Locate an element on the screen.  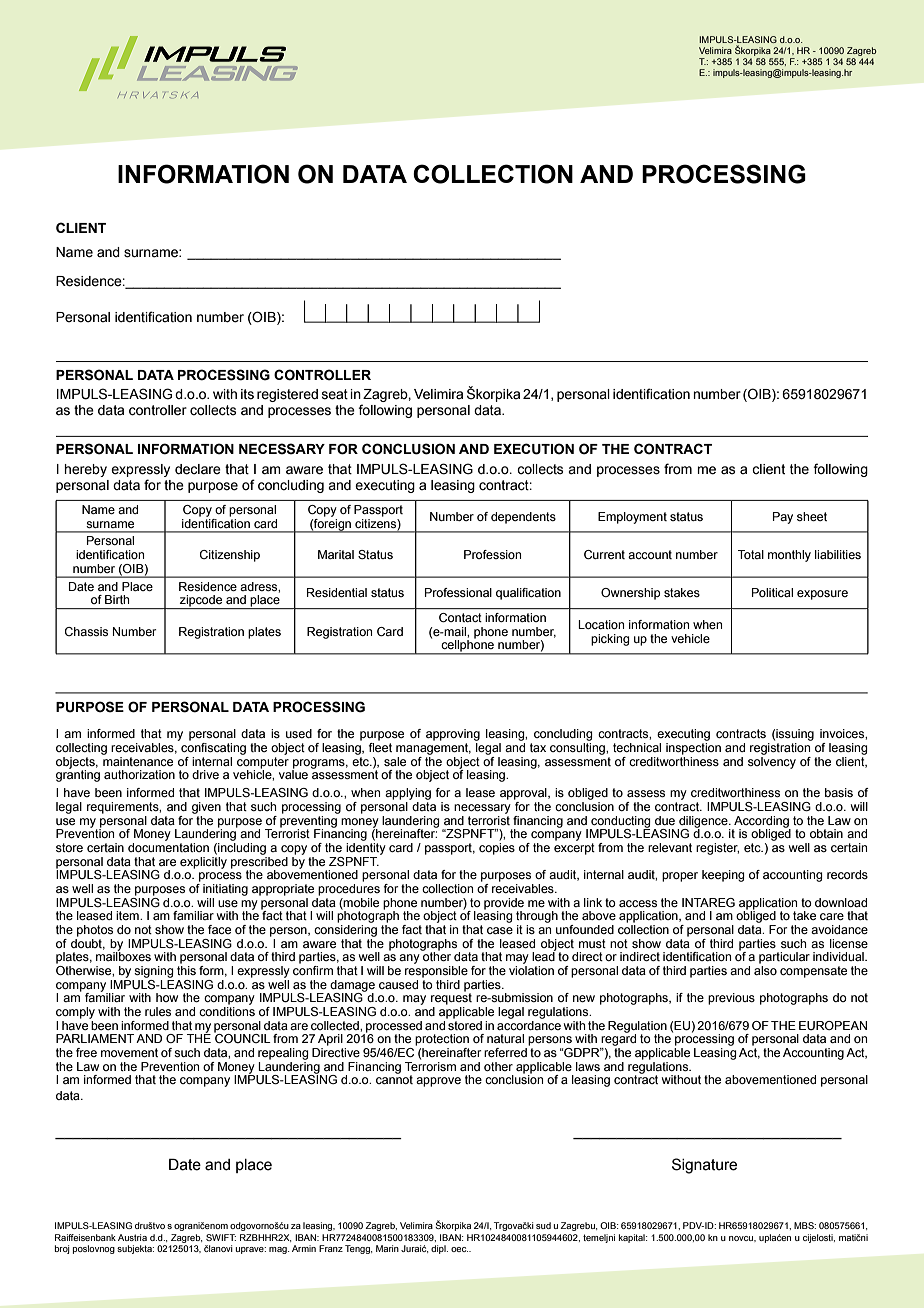
approving is located at coordinates (453, 735).
